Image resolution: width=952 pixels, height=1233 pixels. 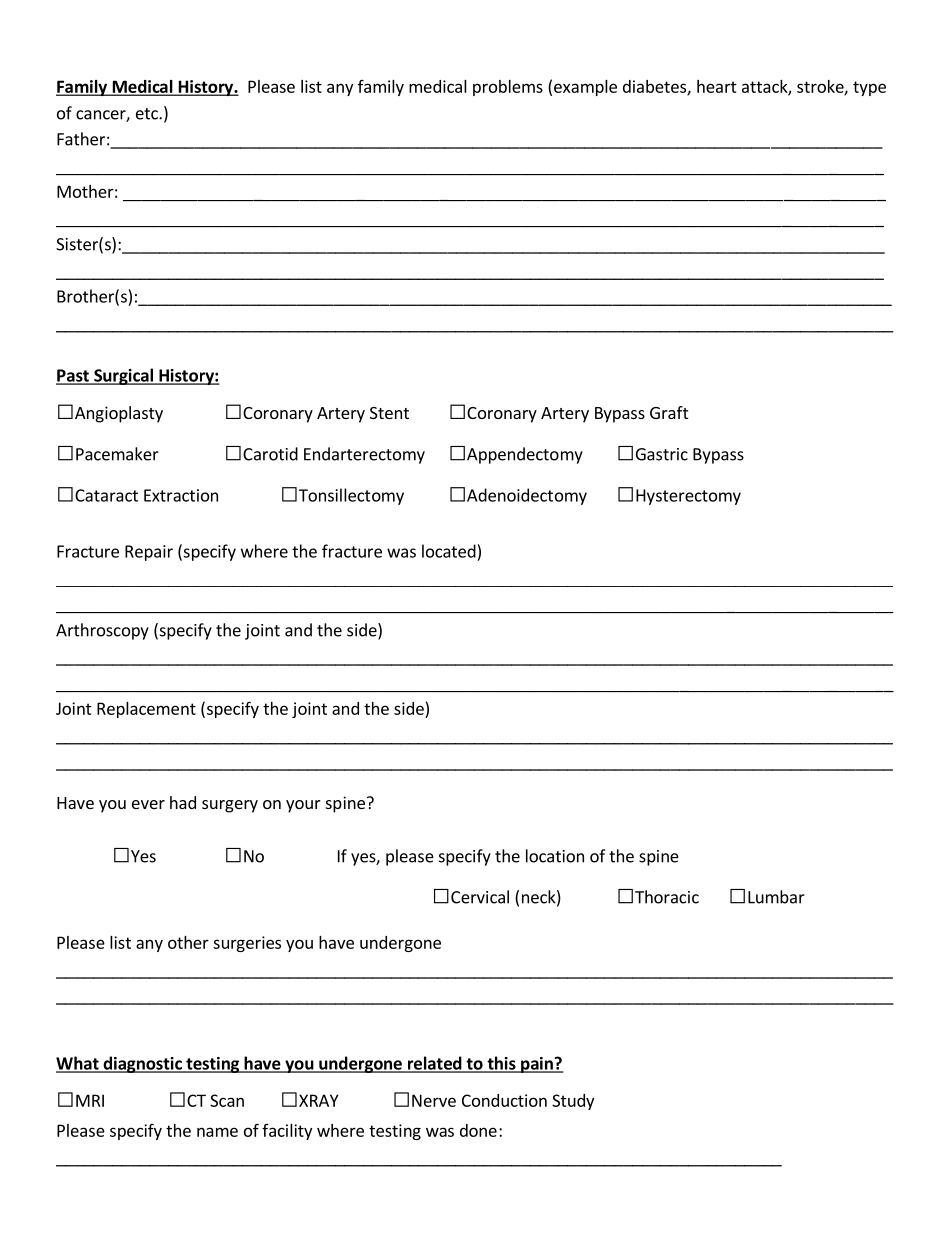 I want to click on Scan, so click(x=227, y=1100).
